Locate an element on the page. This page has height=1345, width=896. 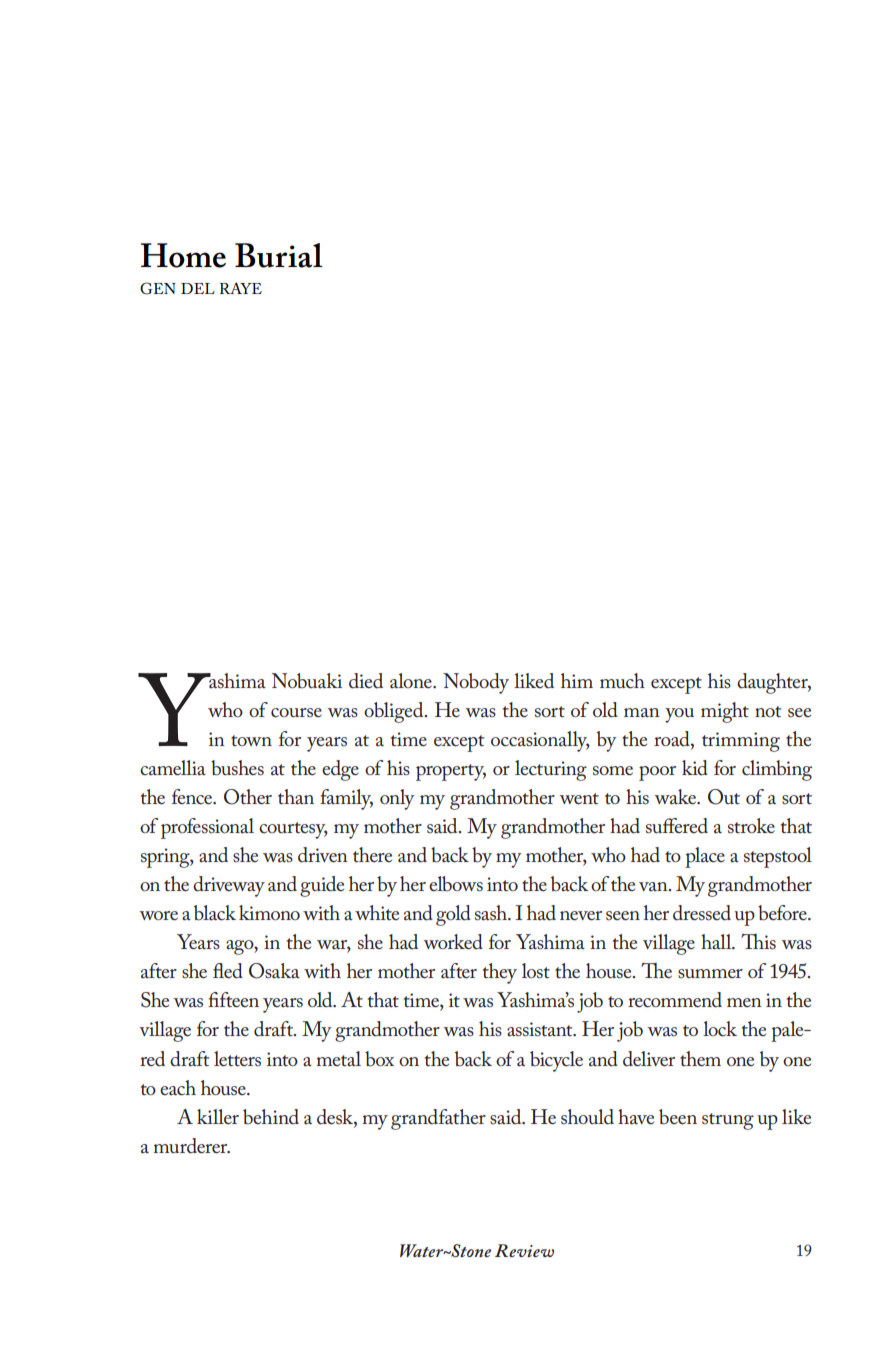
might is located at coordinates (725, 712).
